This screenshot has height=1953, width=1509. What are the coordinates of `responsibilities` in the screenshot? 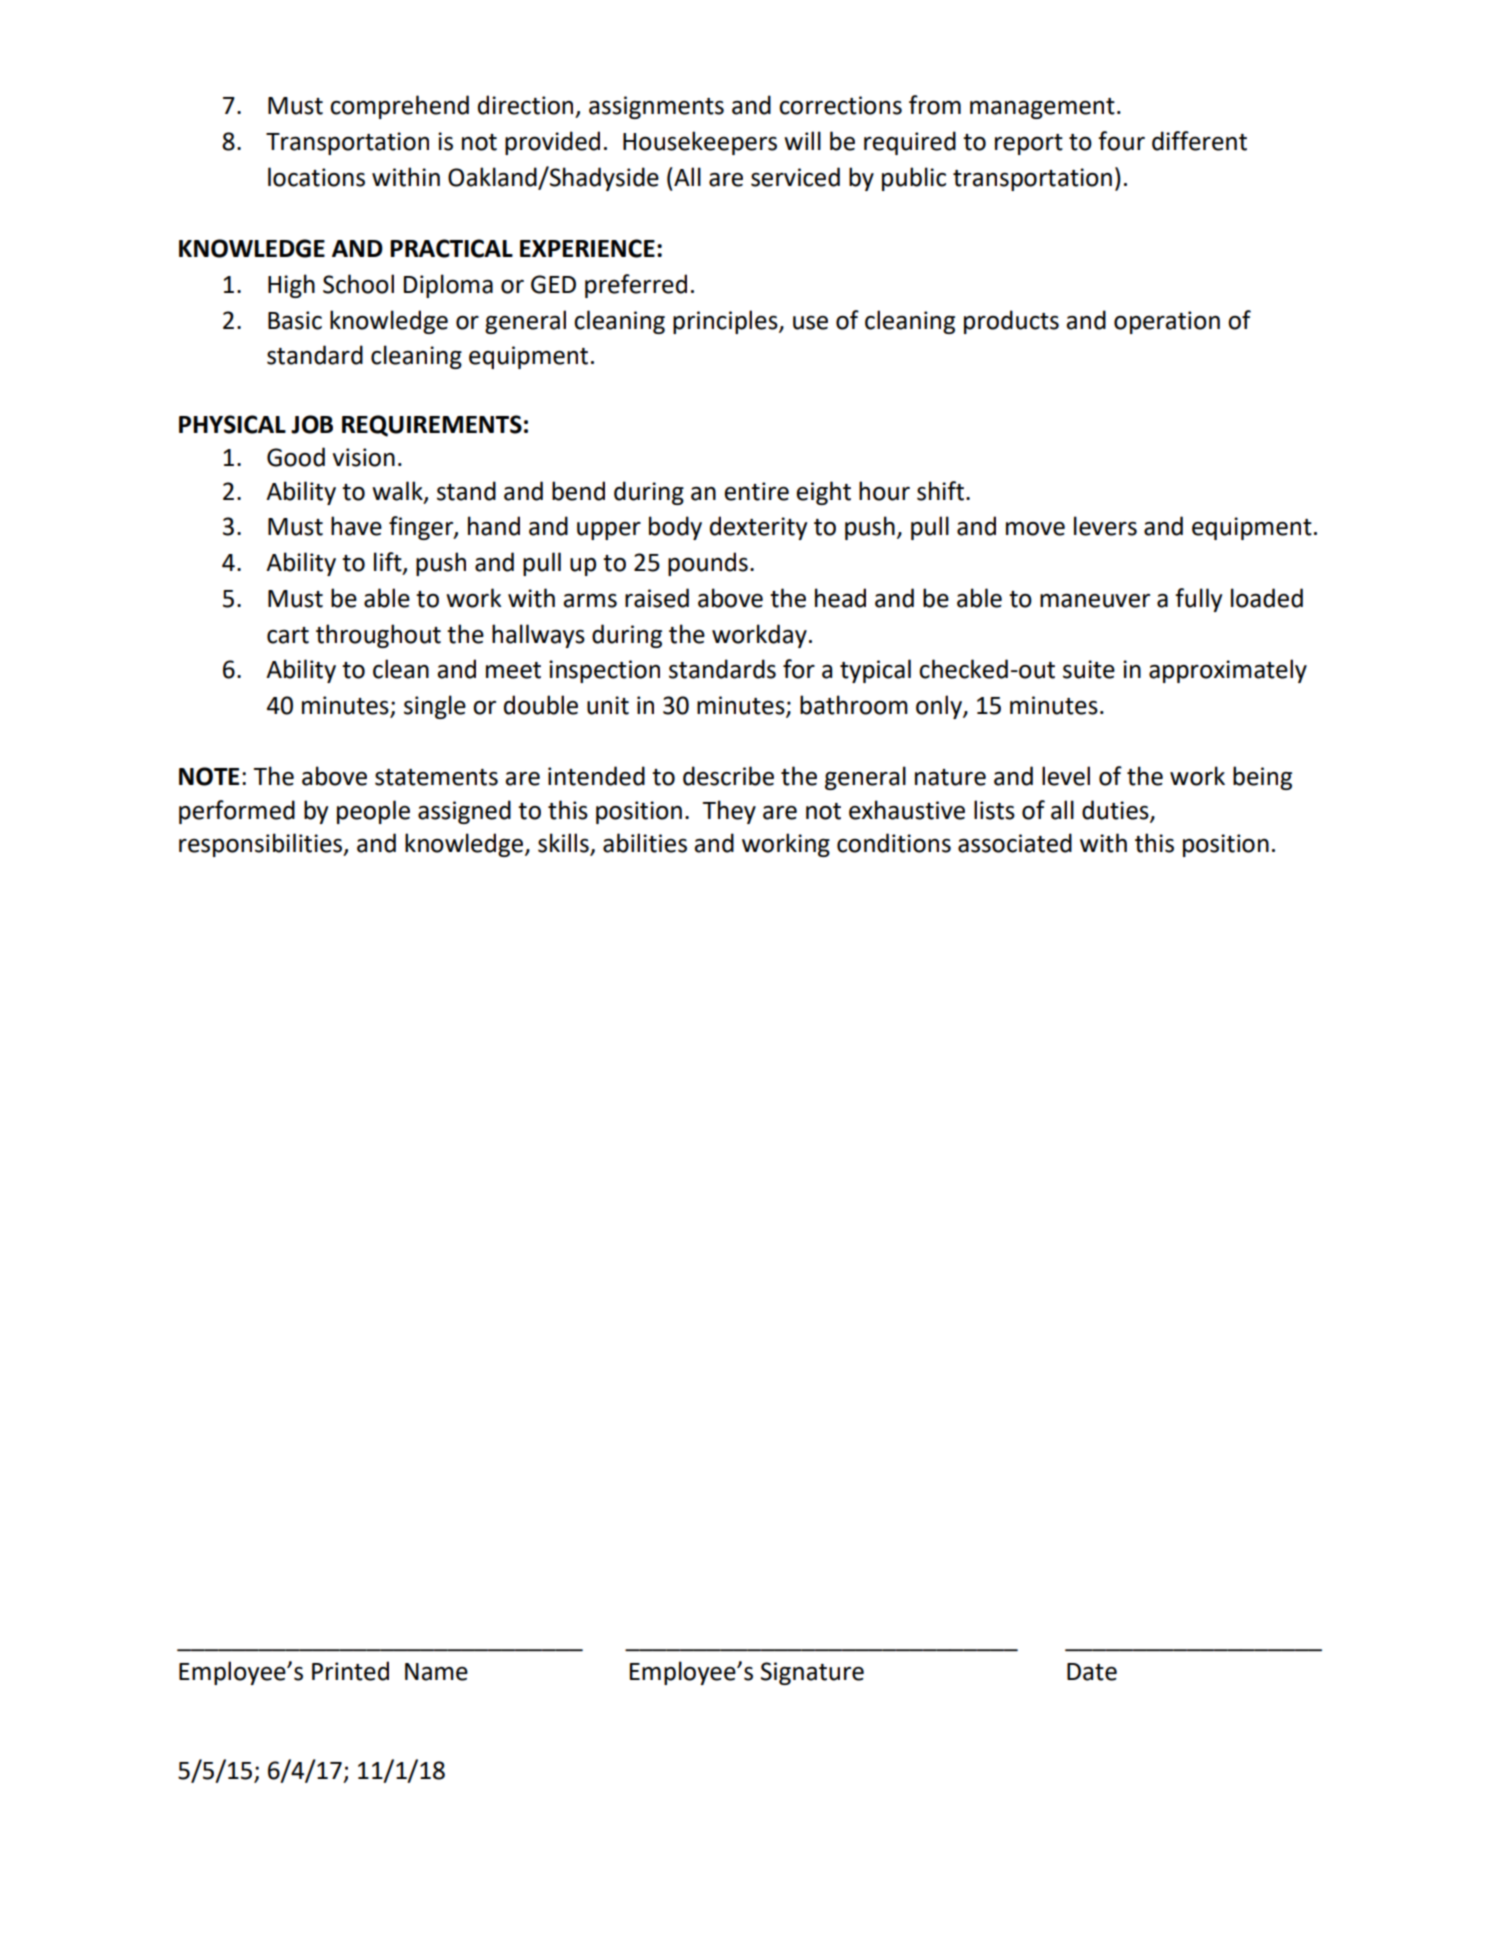 It's located at (262, 845).
